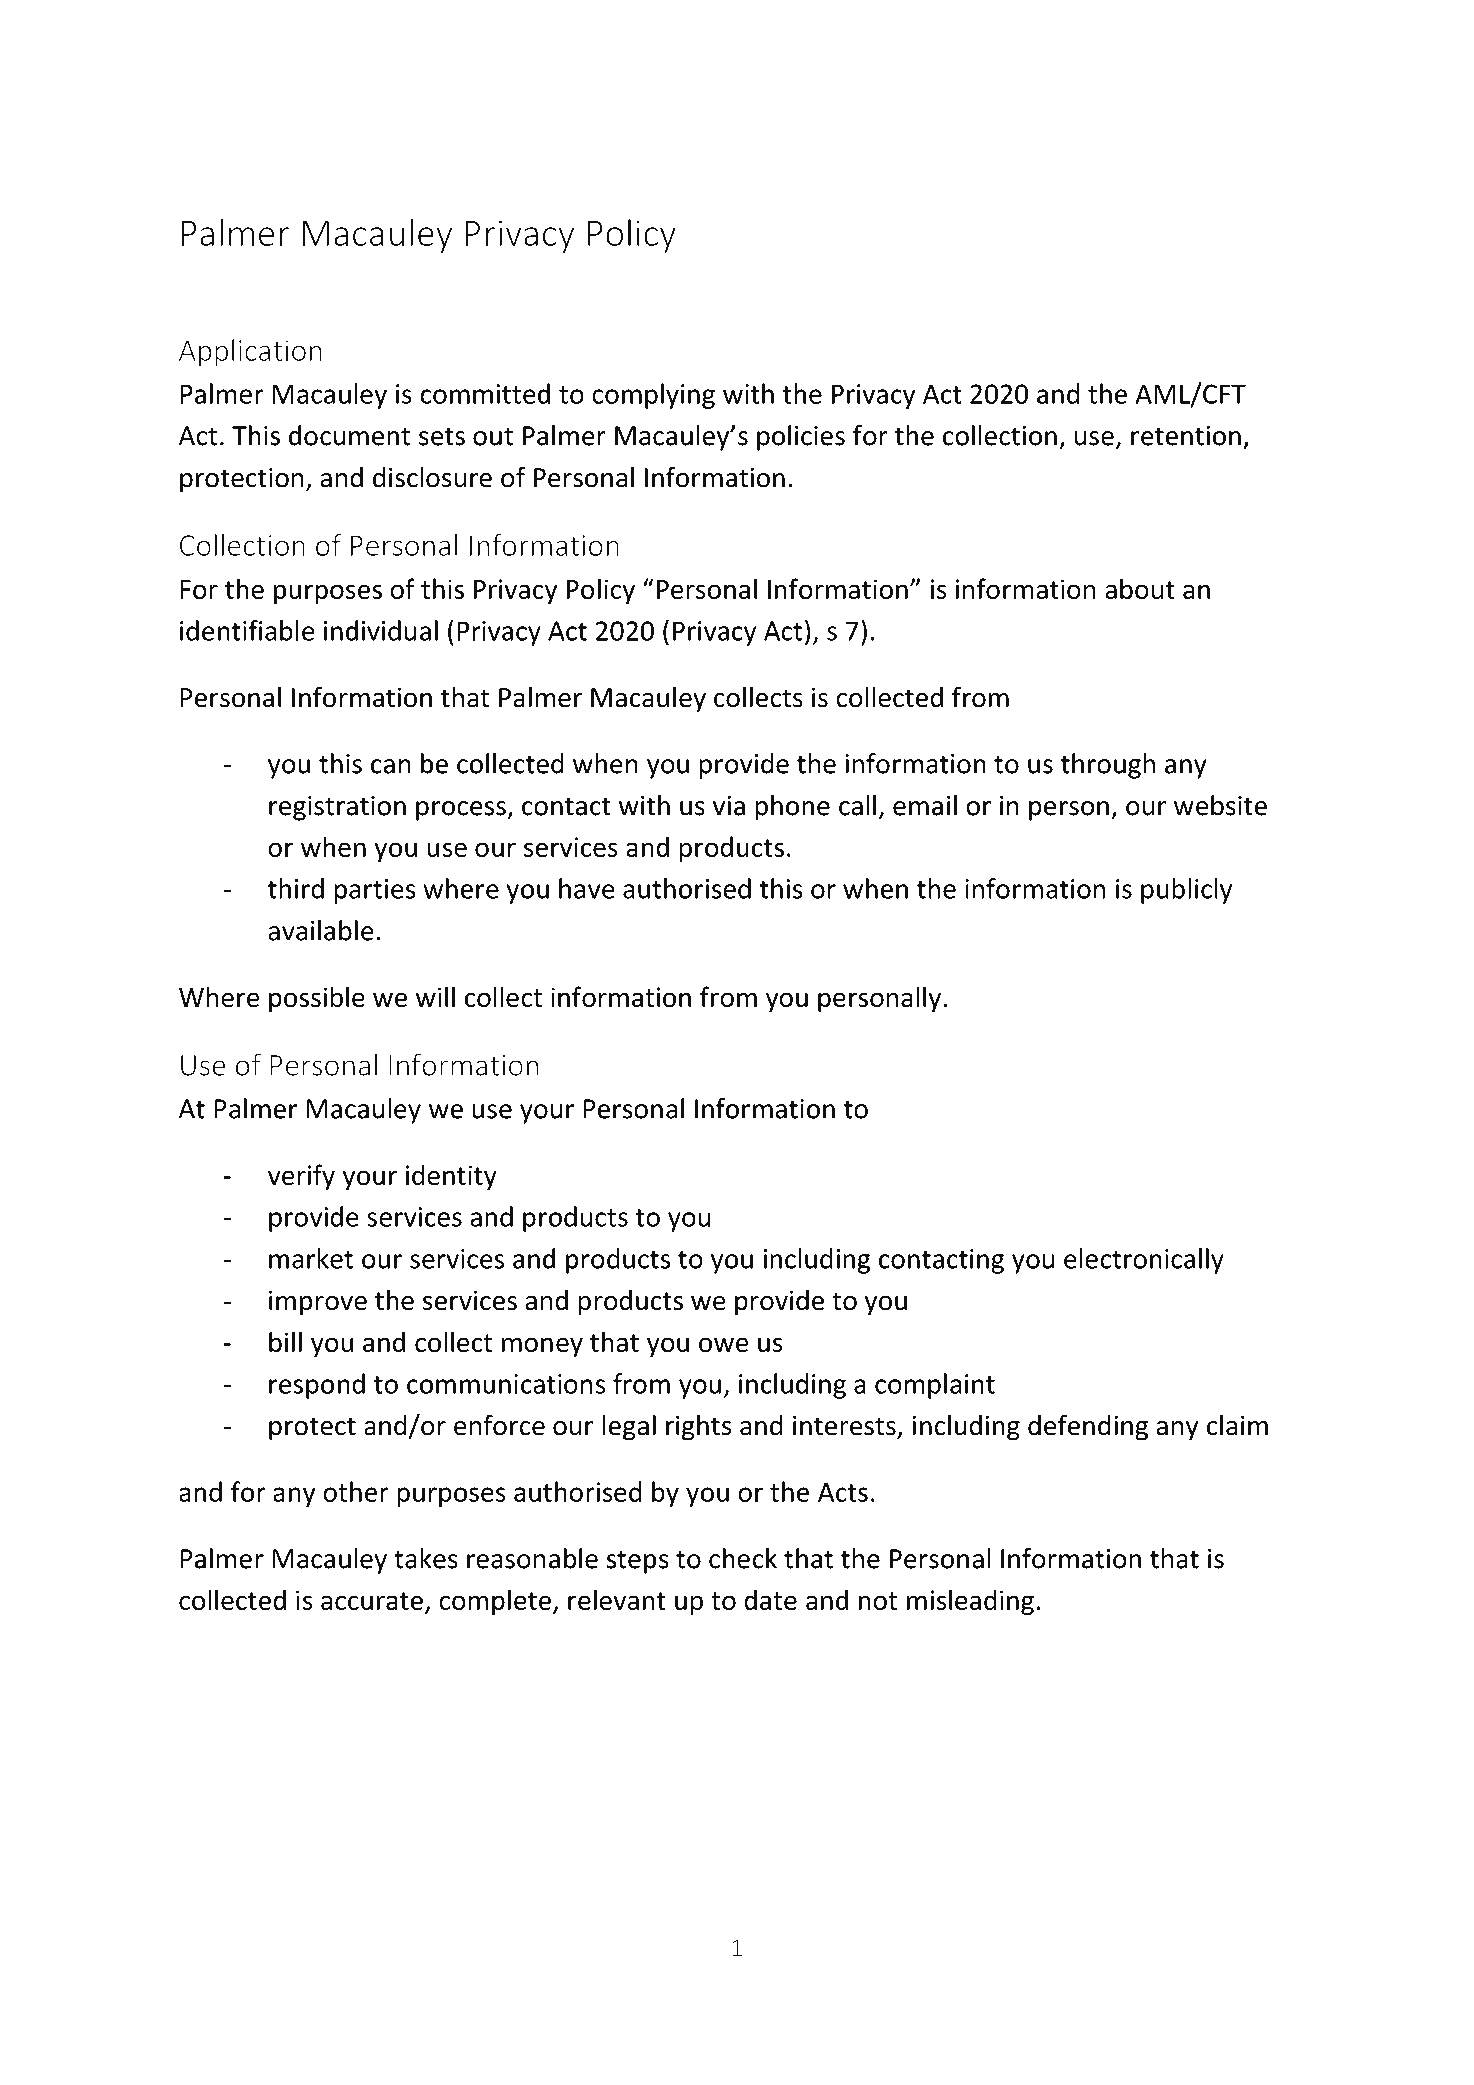 The height and width of the screenshot is (2085, 1474). I want to click on through, so click(1108, 766).
